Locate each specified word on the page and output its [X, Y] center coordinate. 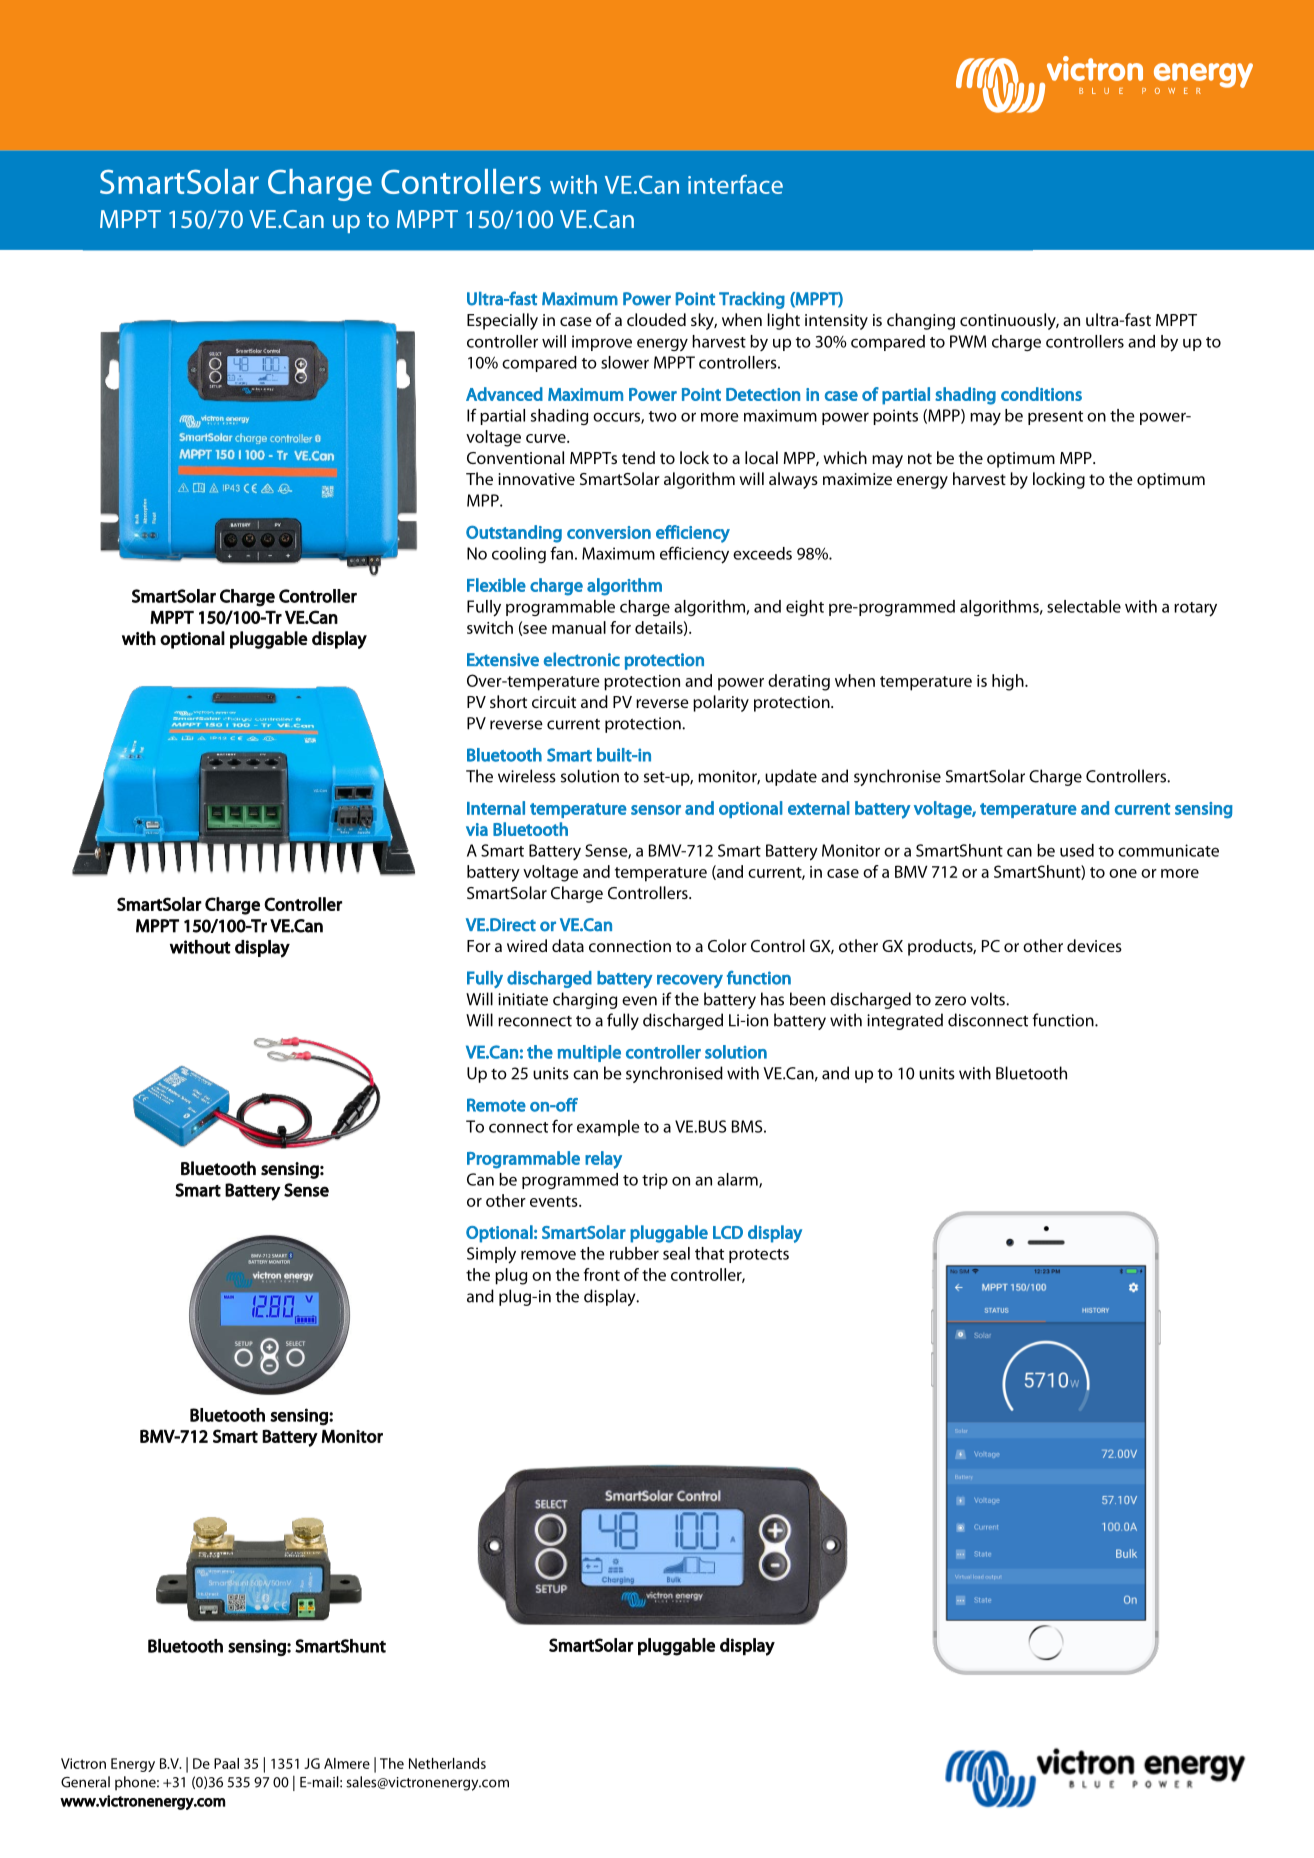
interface [735, 184]
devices [1094, 945]
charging [585, 1000]
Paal [226, 1763]
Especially [502, 321]
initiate [523, 999]
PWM [968, 341]
